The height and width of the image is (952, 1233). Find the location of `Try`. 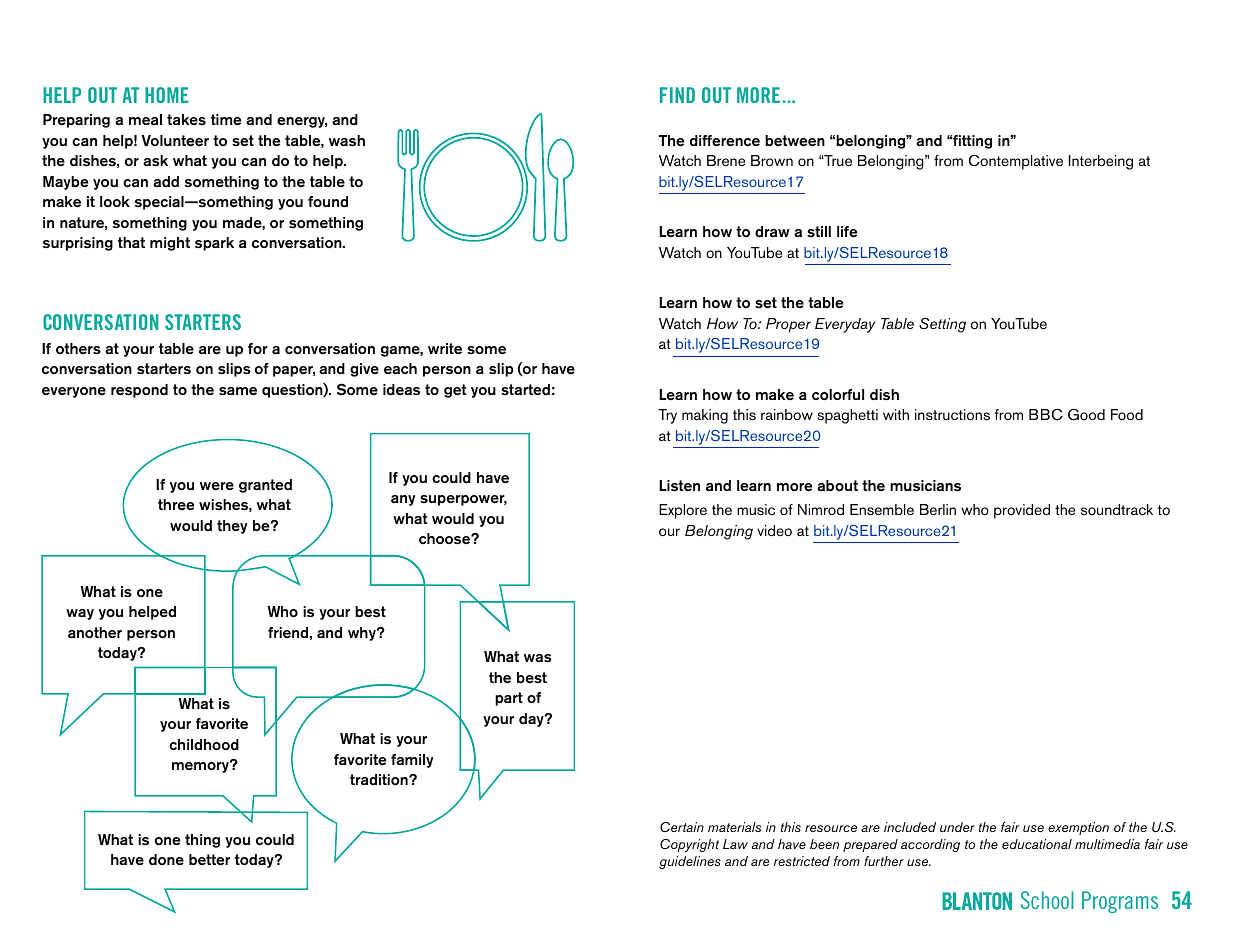

Try is located at coordinates (667, 416).
